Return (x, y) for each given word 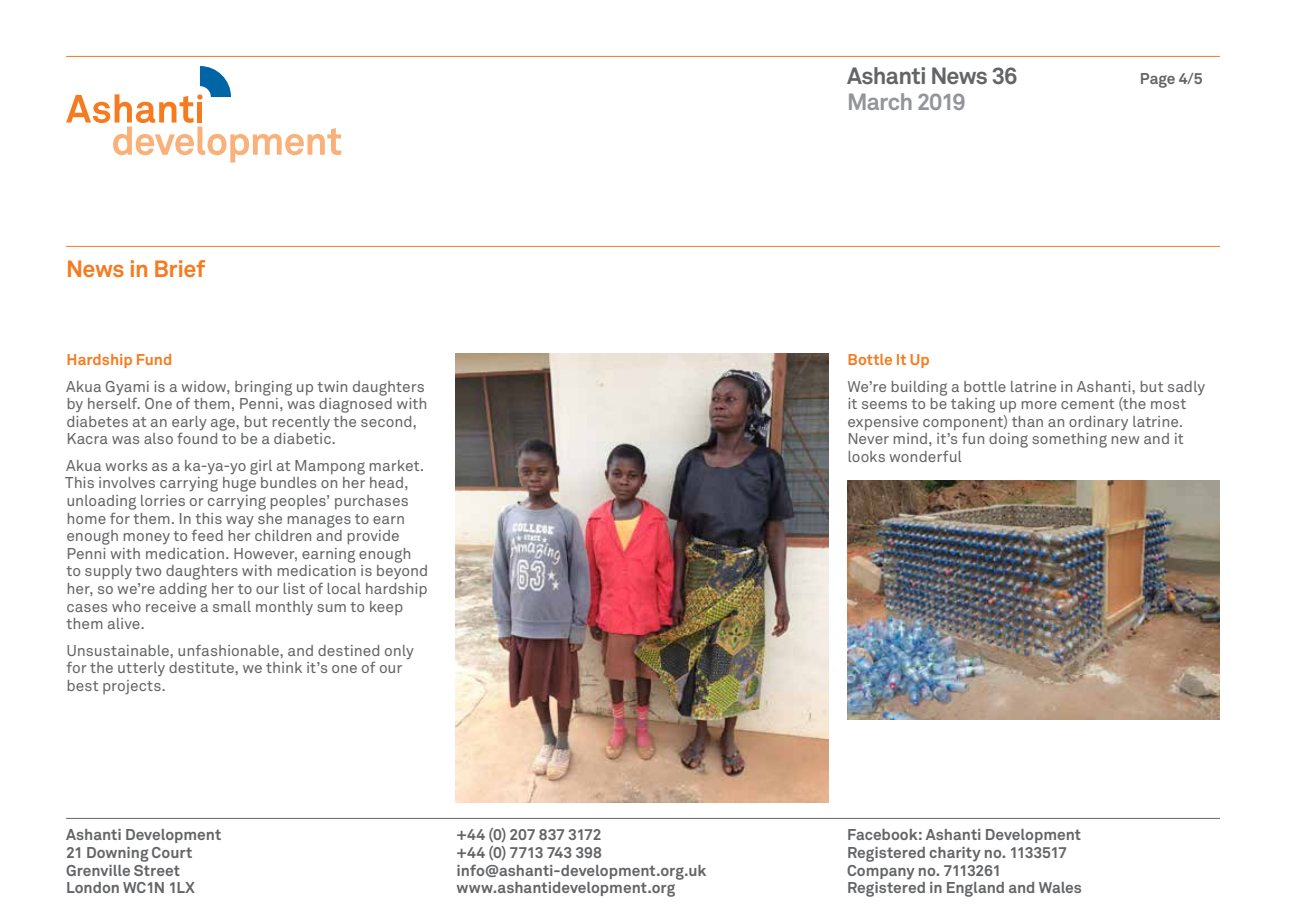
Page (1158, 80)
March (880, 101)
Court (172, 852)
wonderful (926, 456)
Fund (154, 359)
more (1039, 405)
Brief (180, 268)
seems (884, 405)
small (232, 606)
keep (386, 608)
